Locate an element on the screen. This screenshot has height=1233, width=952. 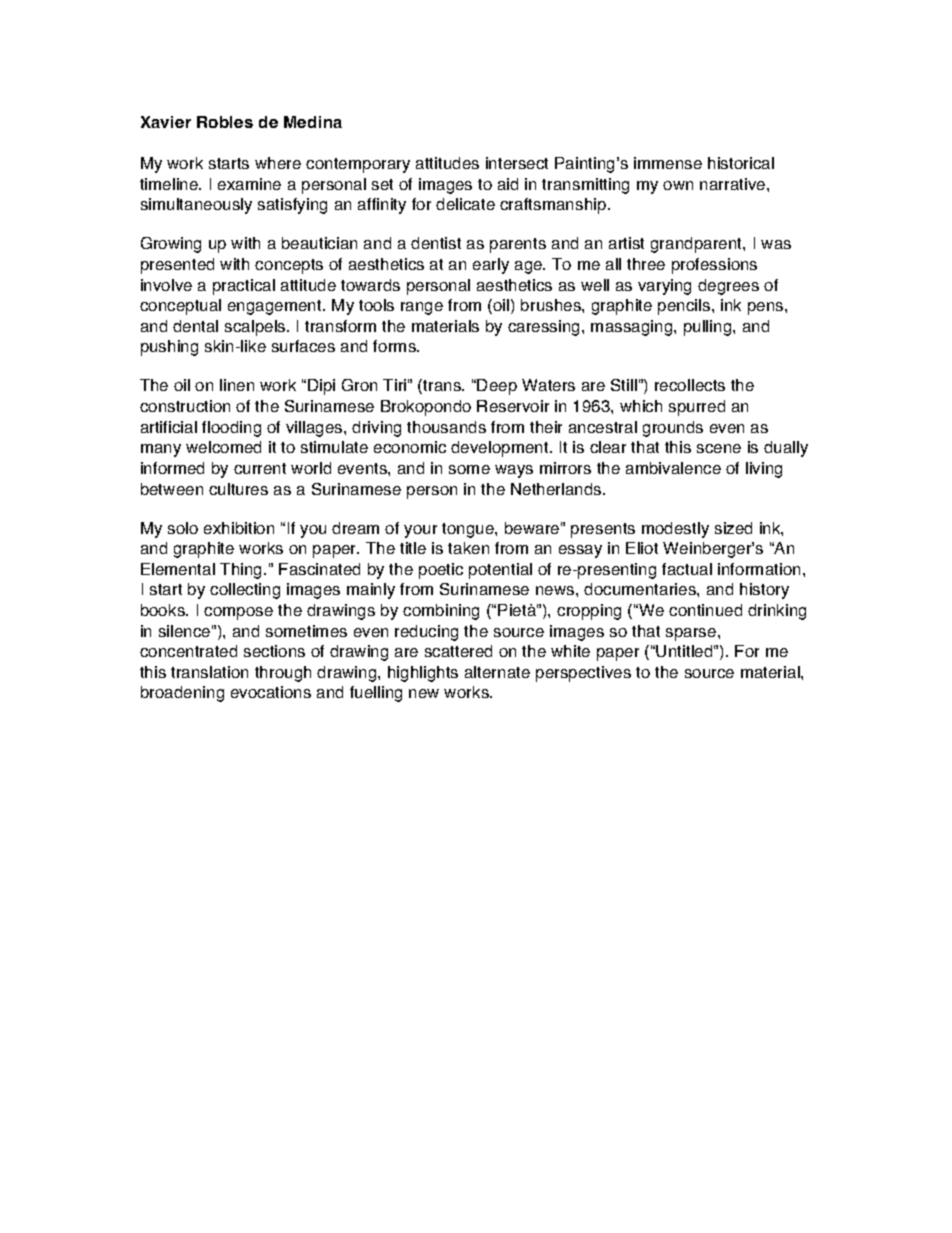
range is located at coordinates (422, 308).
